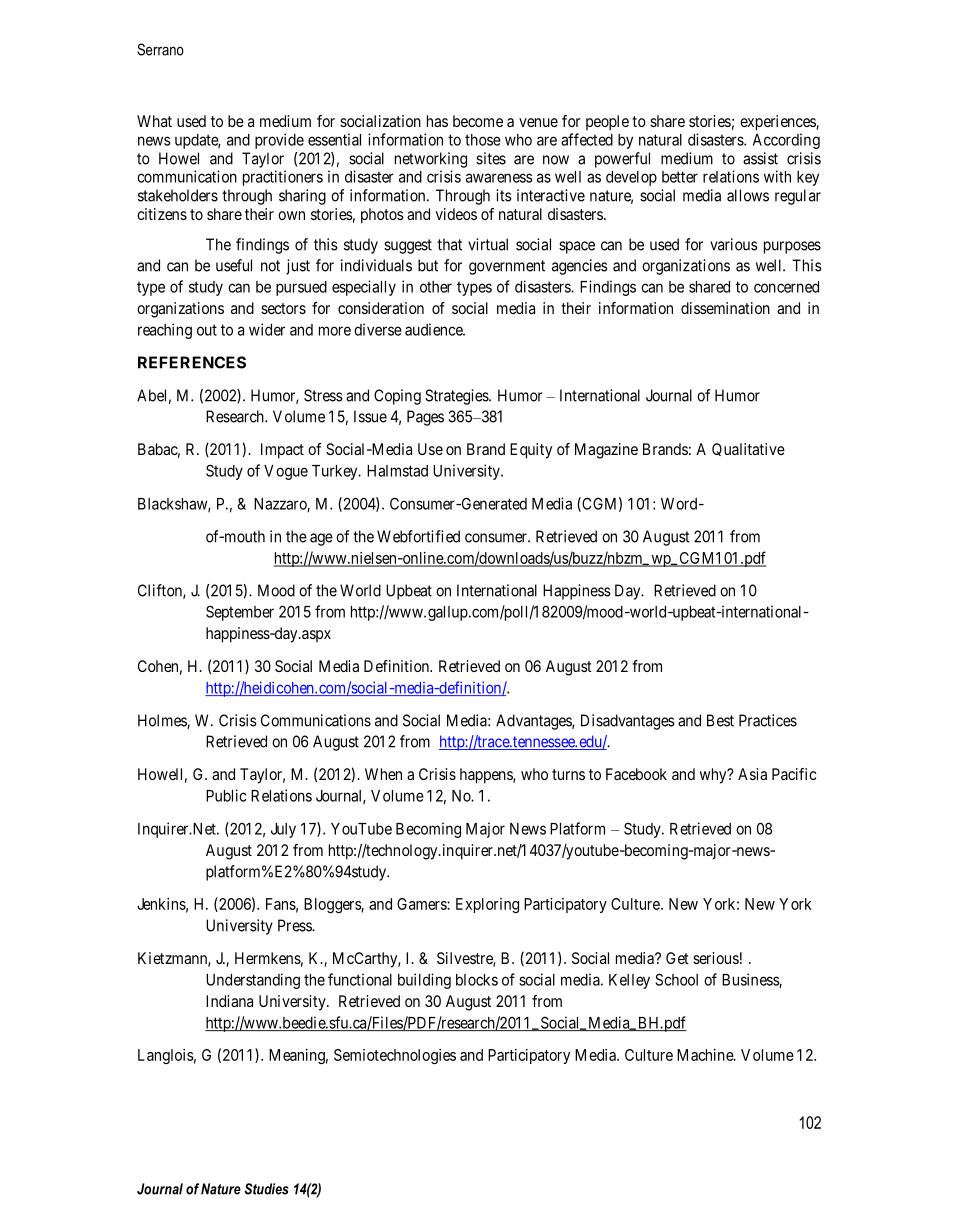 The width and height of the document is (958, 1232). What do you see at coordinates (778, 123) in the document?
I see `experiences` at bounding box center [778, 123].
